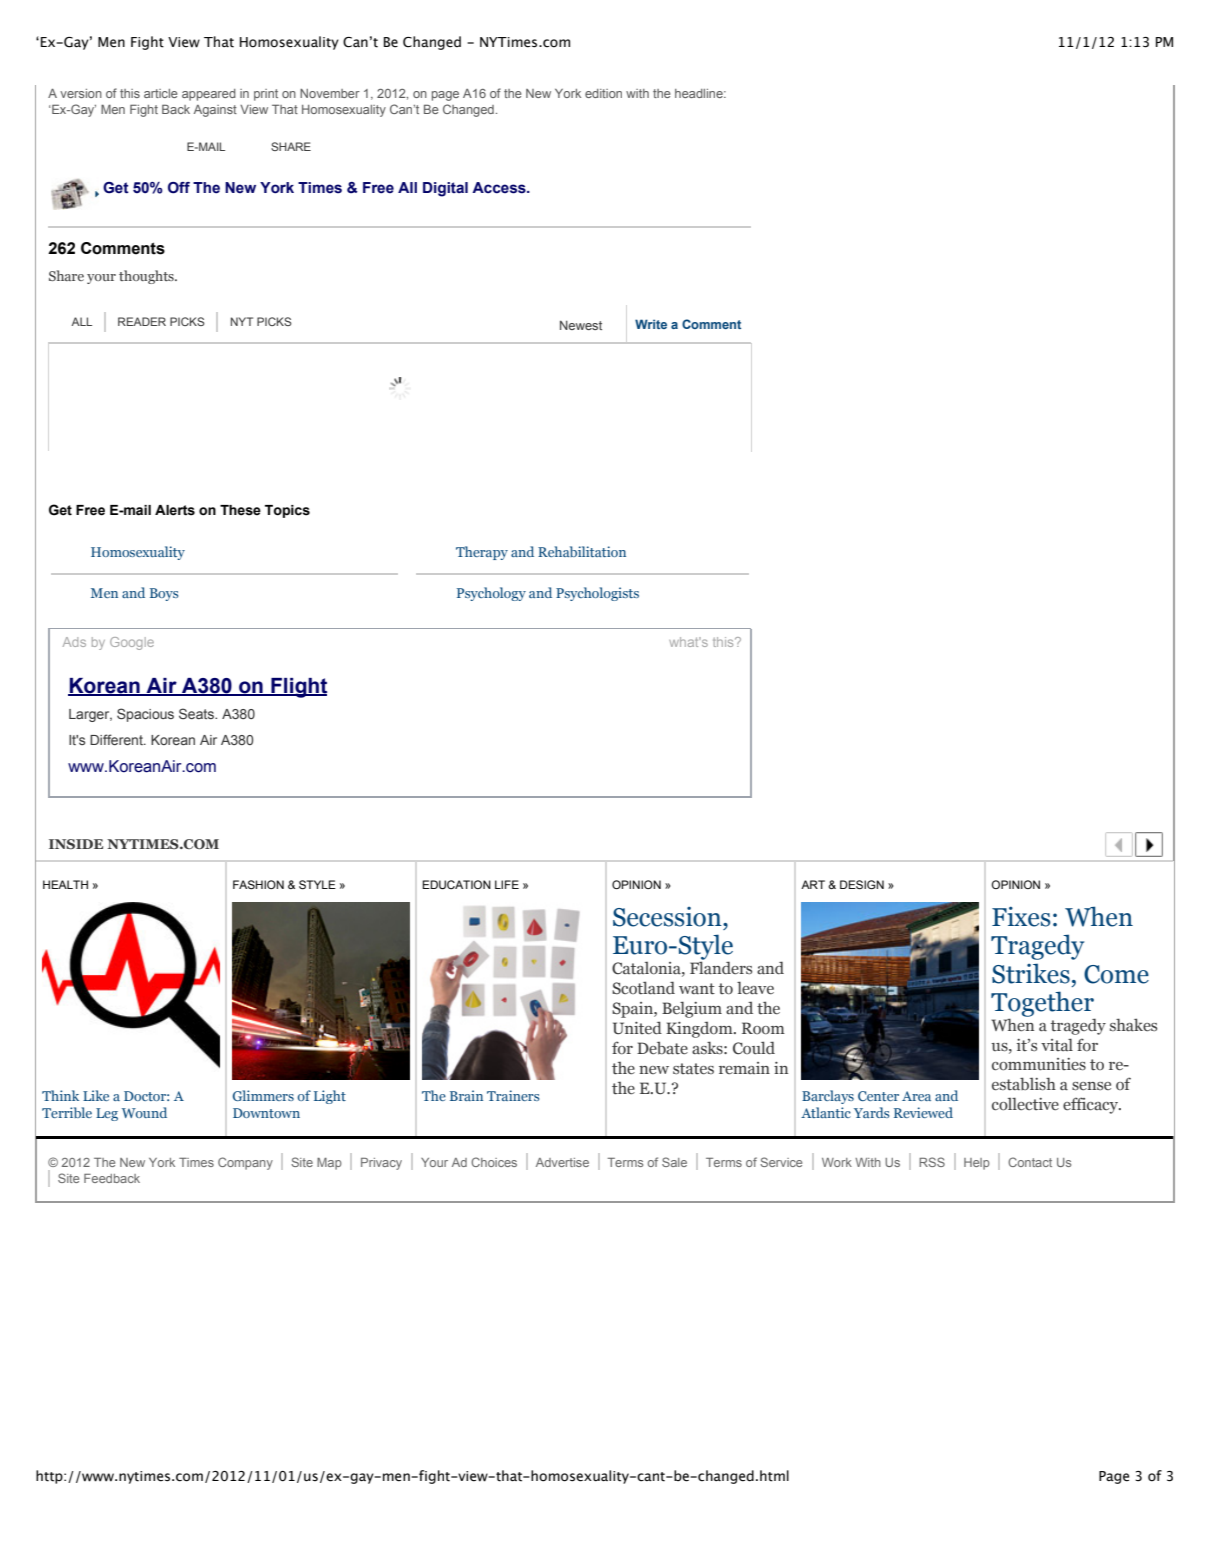  Describe the element at coordinates (668, 917) in the page. I see `Secession` at that location.
